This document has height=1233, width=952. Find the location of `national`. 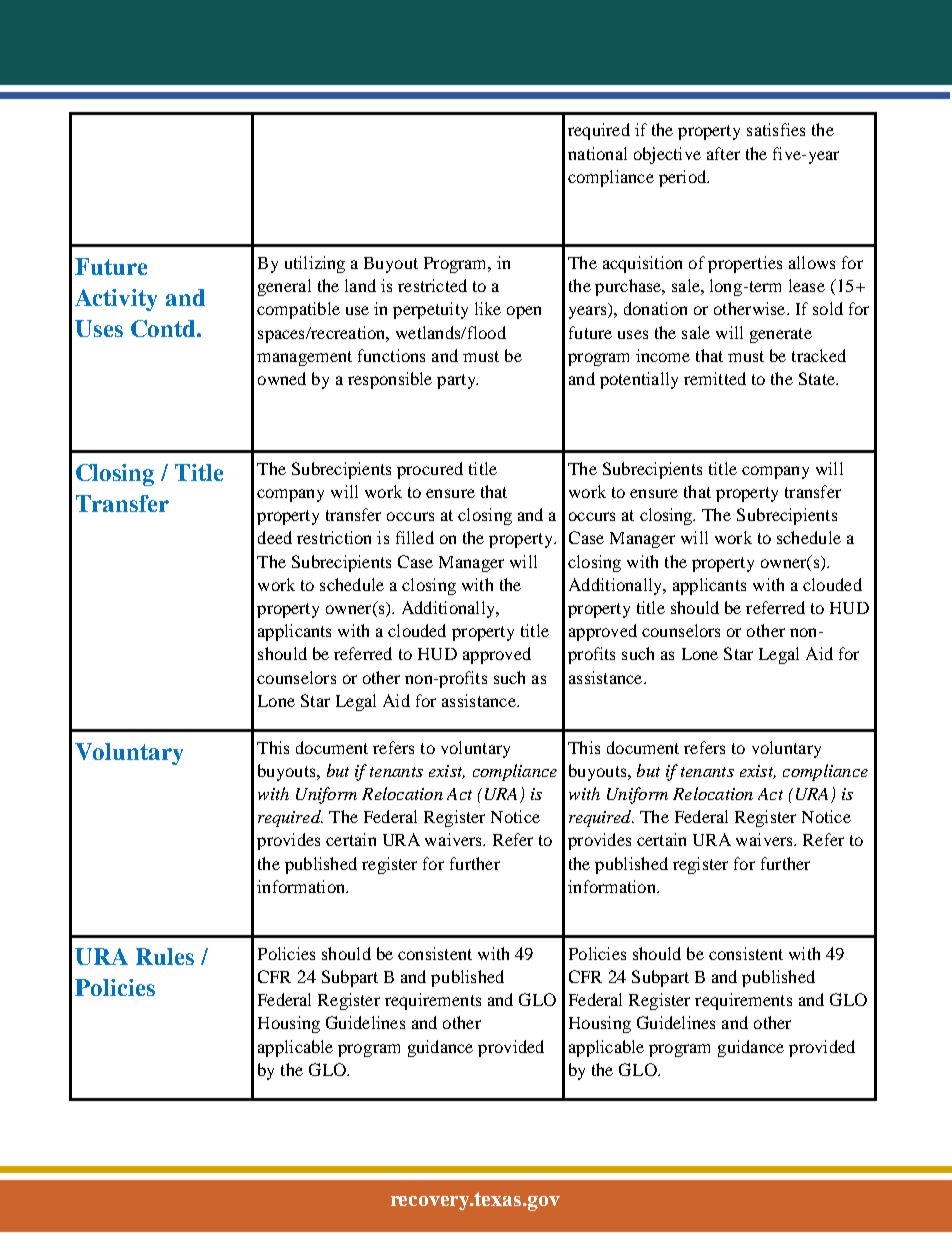

national is located at coordinates (597, 153).
